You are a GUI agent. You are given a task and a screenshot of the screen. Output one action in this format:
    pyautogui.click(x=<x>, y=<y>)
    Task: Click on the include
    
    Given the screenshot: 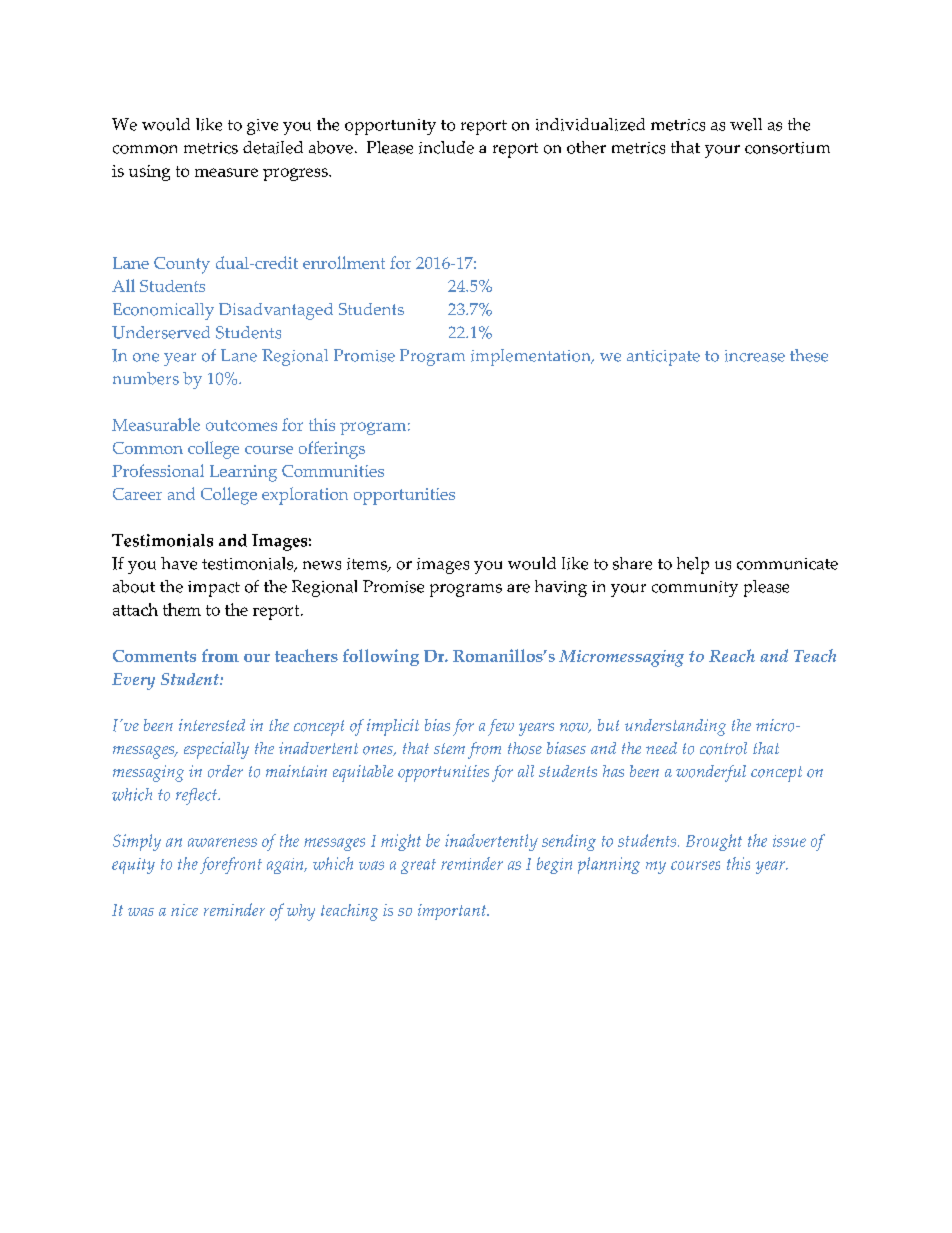 What is the action you would take?
    pyautogui.click(x=446, y=147)
